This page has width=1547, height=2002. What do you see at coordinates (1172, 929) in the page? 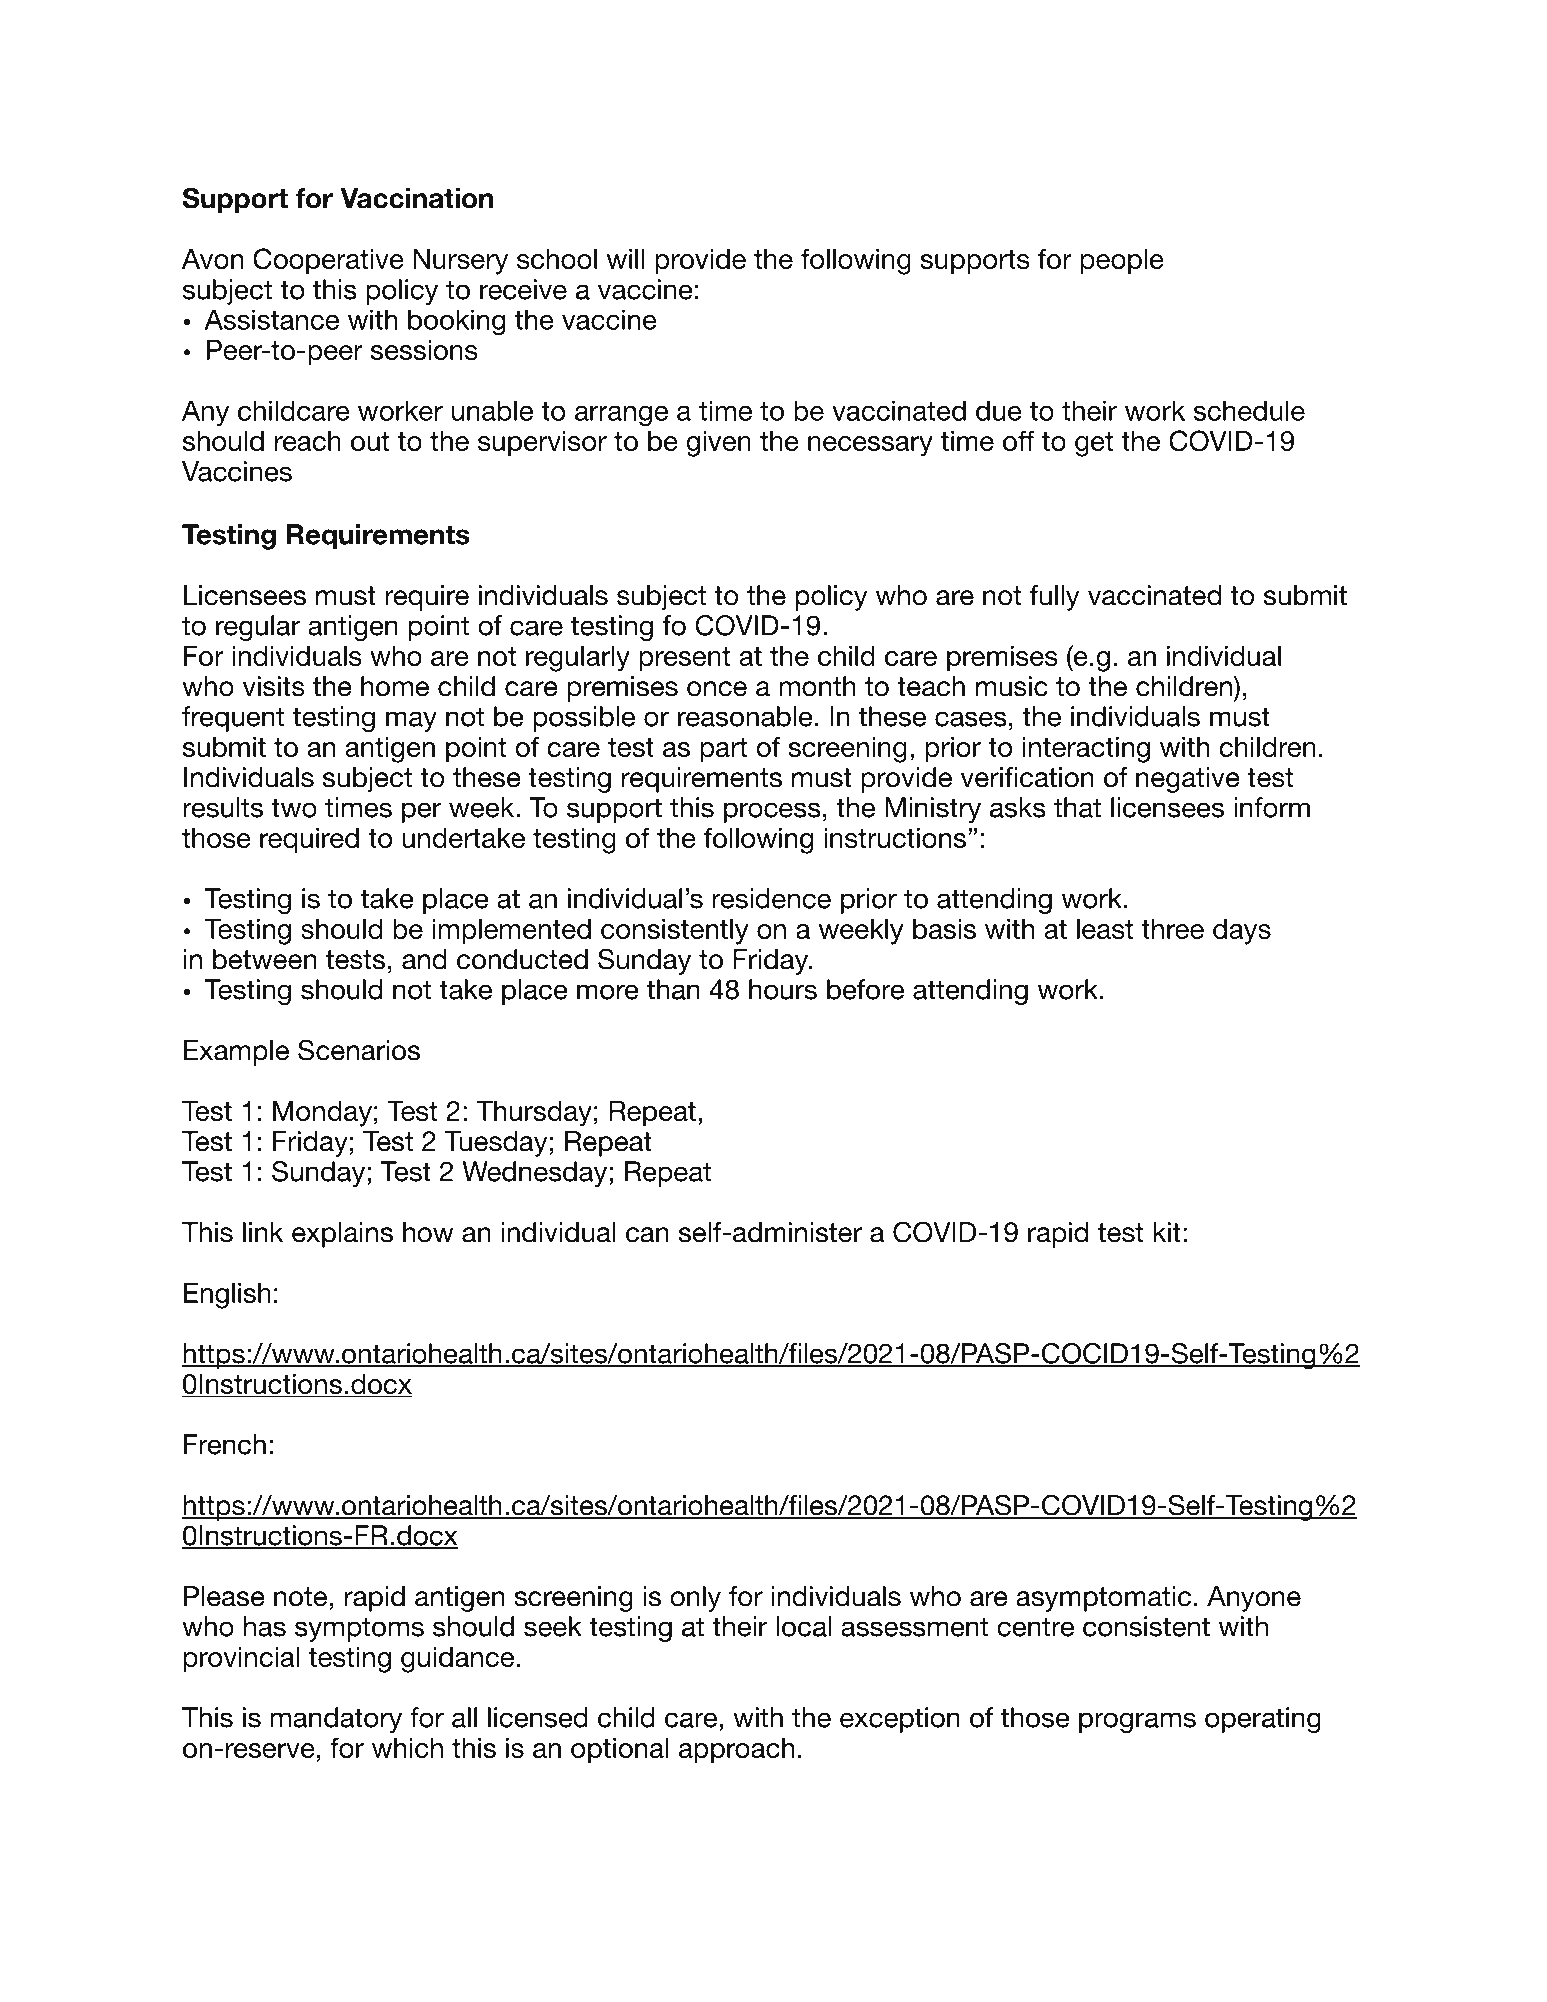
I see `three` at bounding box center [1172, 929].
